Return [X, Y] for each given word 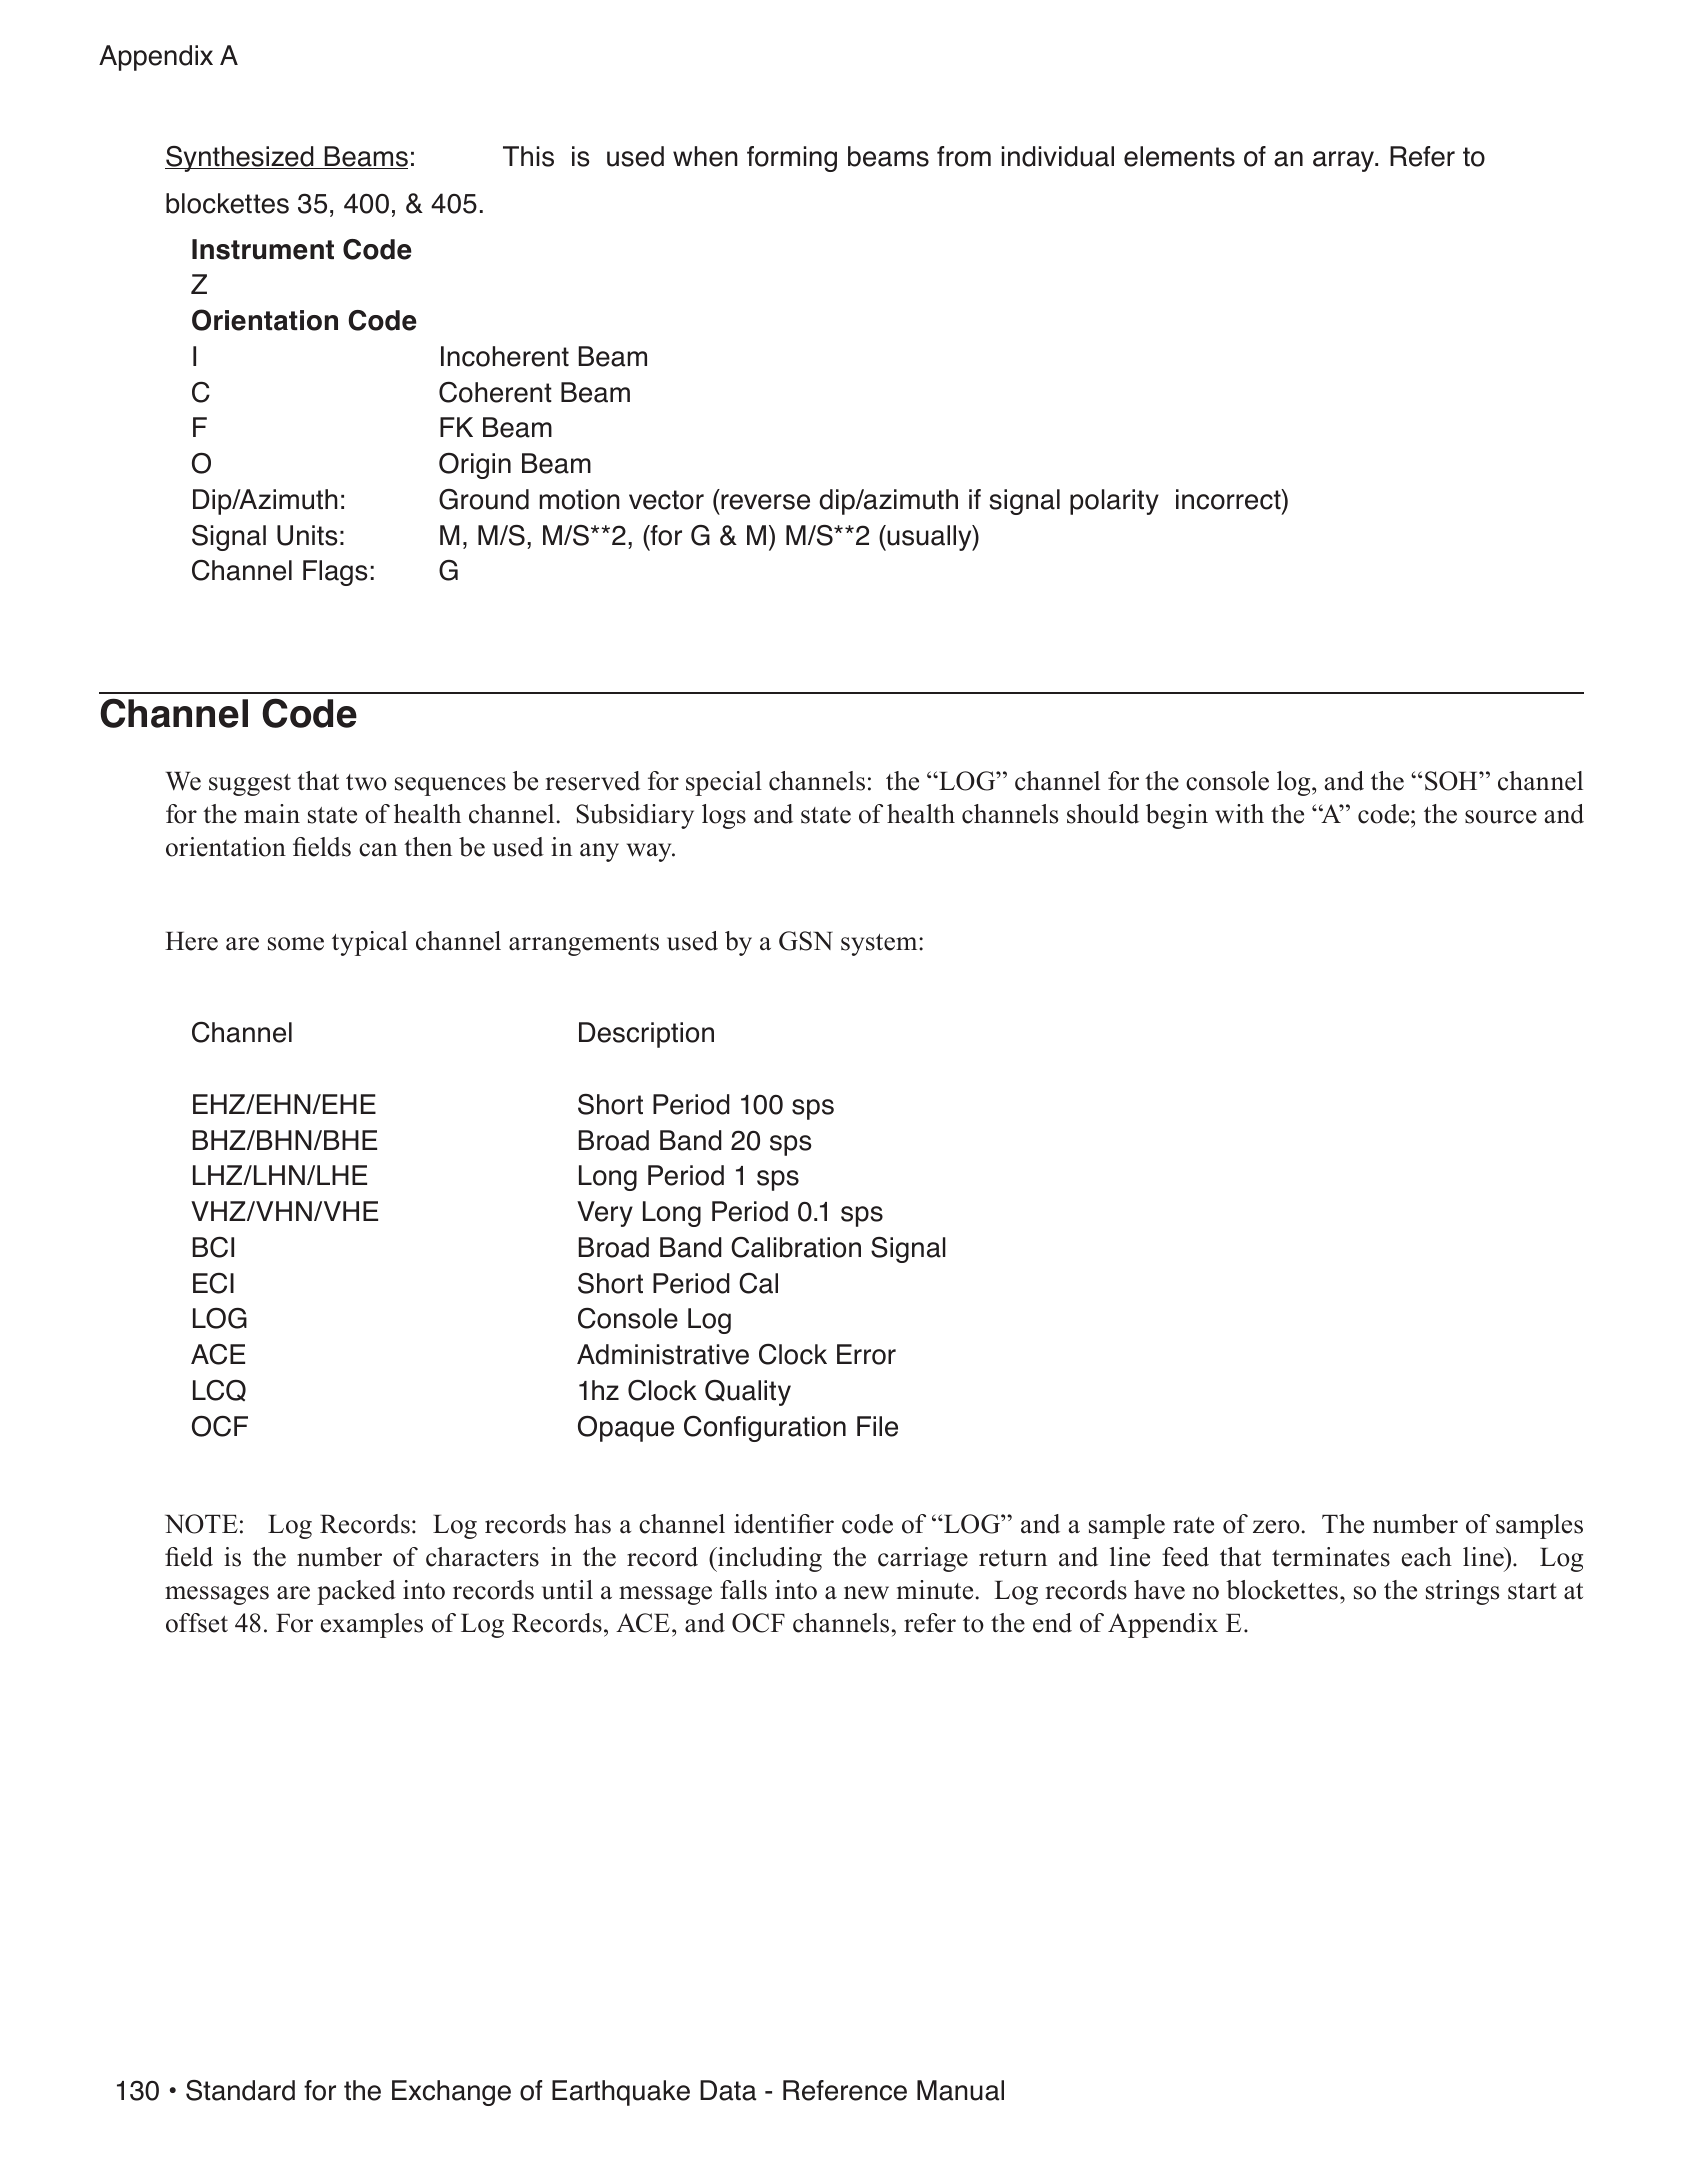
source [1501, 817]
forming [792, 159]
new [866, 1593]
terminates [1331, 1557]
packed [356, 1592]
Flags [335, 573]
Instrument [263, 249]
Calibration [796, 1247]
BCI [213, 1247]
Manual [960, 2090]
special [724, 783]
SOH [1452, 781]
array [1345, 161]
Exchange [451, 2093]
